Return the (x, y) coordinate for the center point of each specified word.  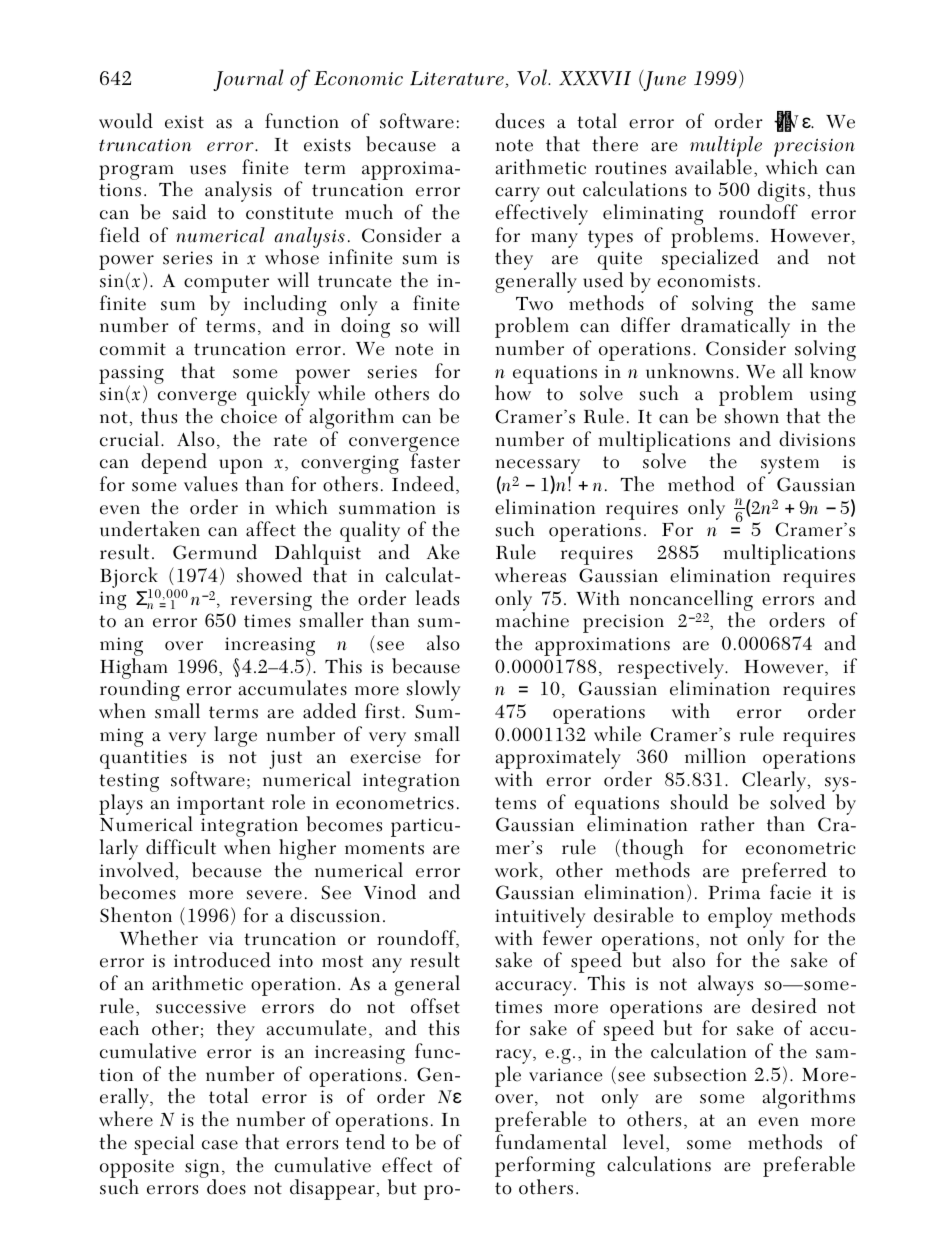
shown (752, 416)
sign (202, 1169)
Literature (458, 79)
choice (249, 416)
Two (534, 304)
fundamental (551, 1142)
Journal (248, 80)
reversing (271, 601)
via (221, 939)
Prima (734, 892)
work (516, 870)
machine (532, 620)
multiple (726, 148)
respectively (672, 669)
